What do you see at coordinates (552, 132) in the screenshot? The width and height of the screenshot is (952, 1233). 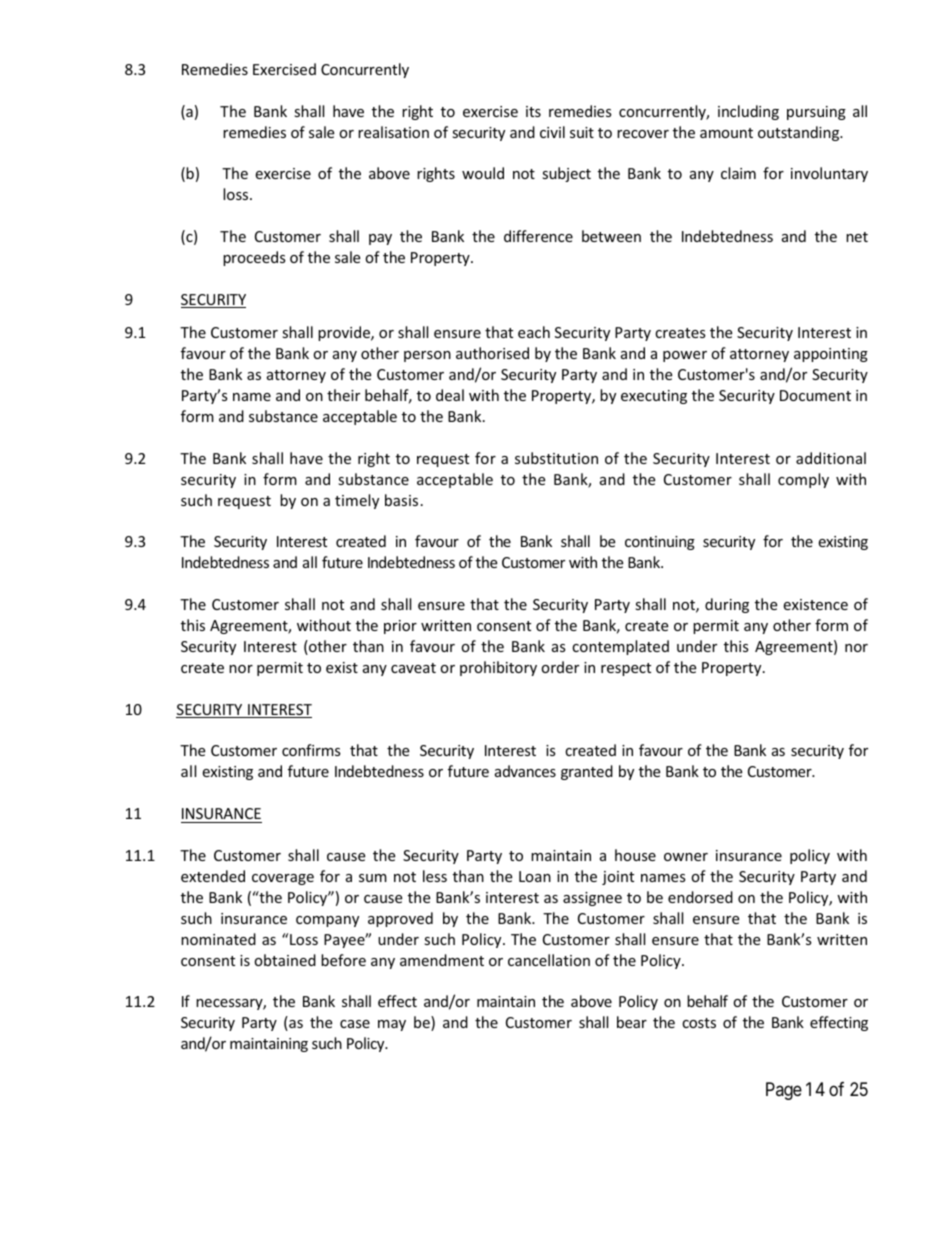 I see `civil` at bounding box center [552, 132].
